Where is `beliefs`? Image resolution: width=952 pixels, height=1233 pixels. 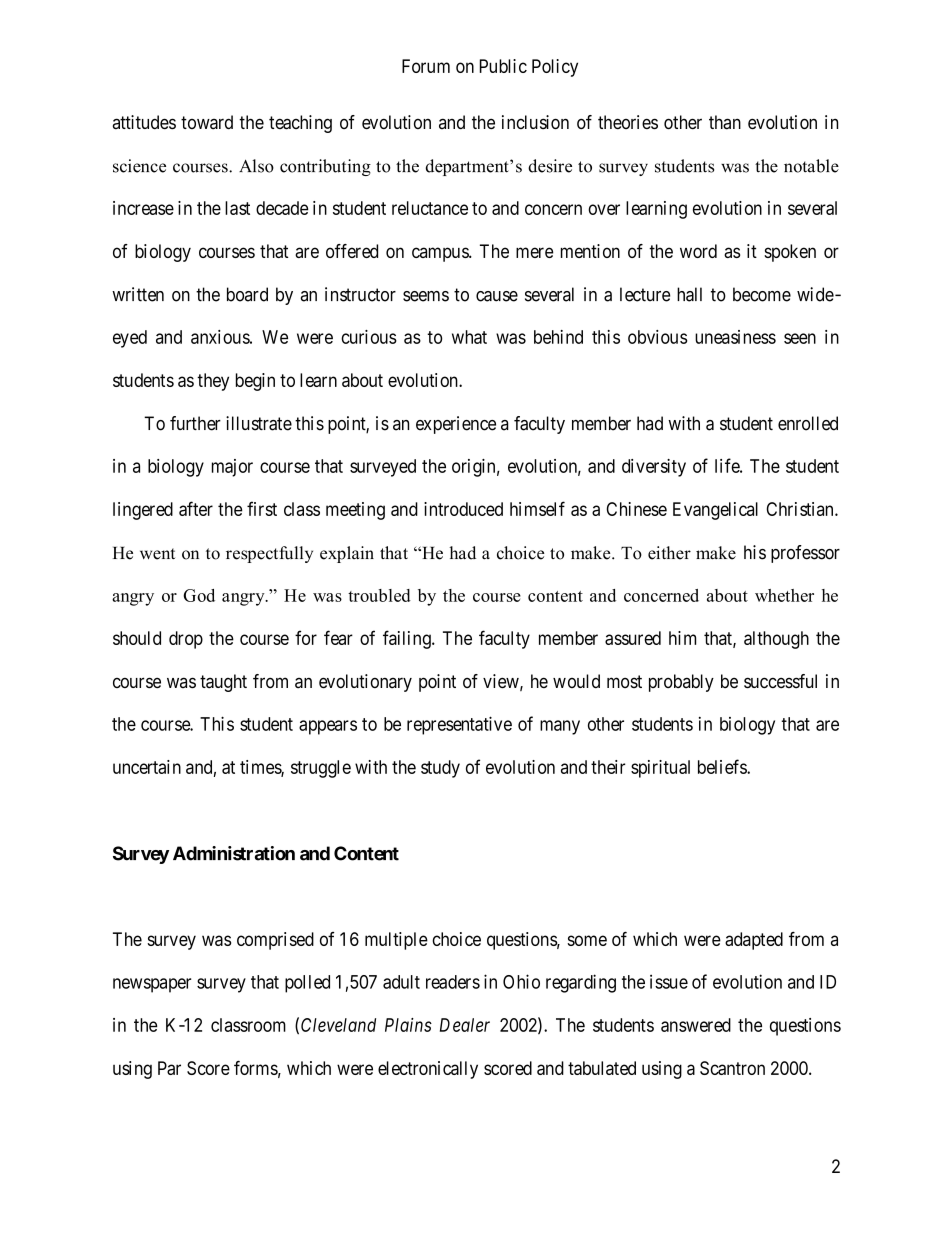
beliefs is located at coordinates (723, 766).
